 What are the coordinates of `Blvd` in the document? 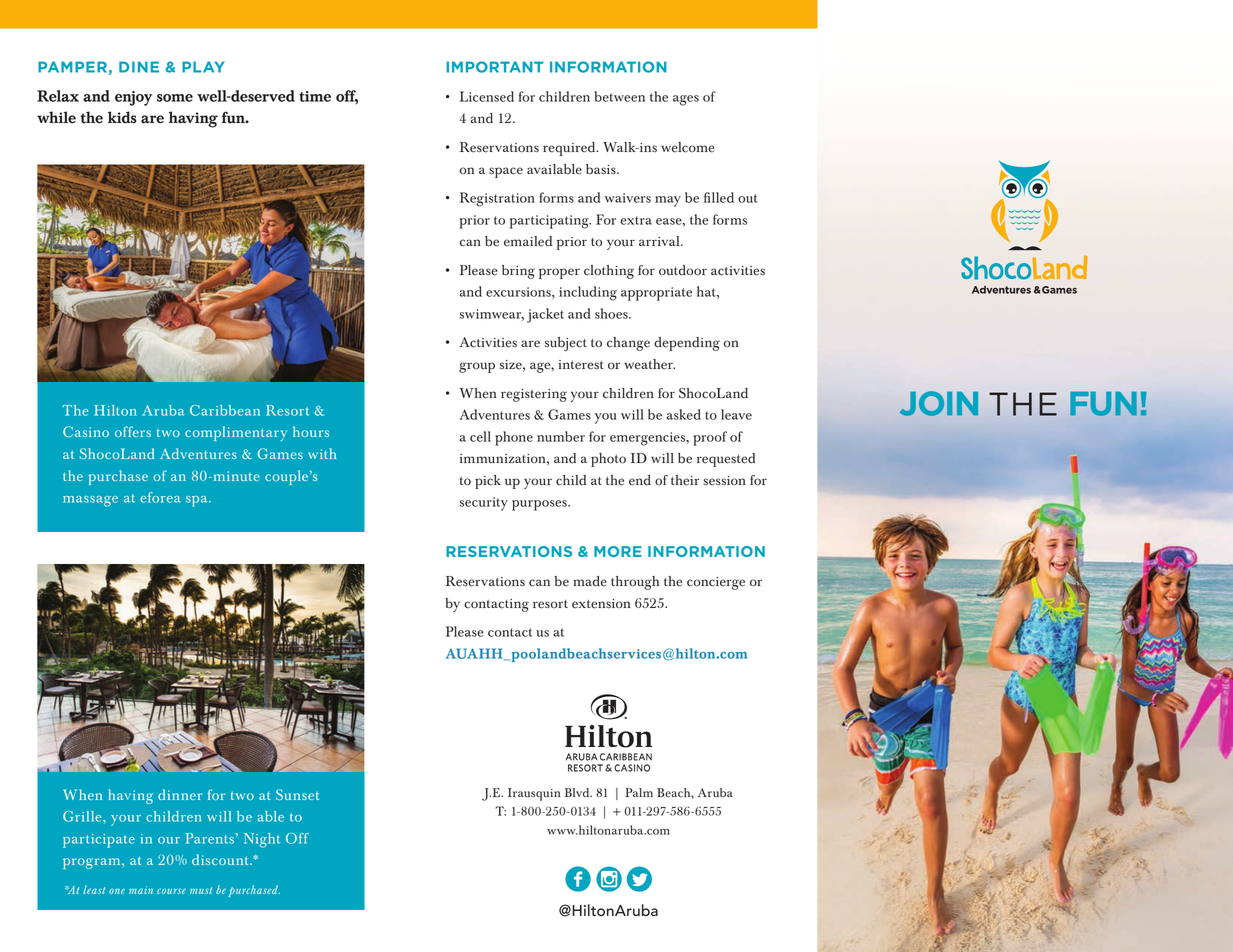 It's located at (578, 793).
